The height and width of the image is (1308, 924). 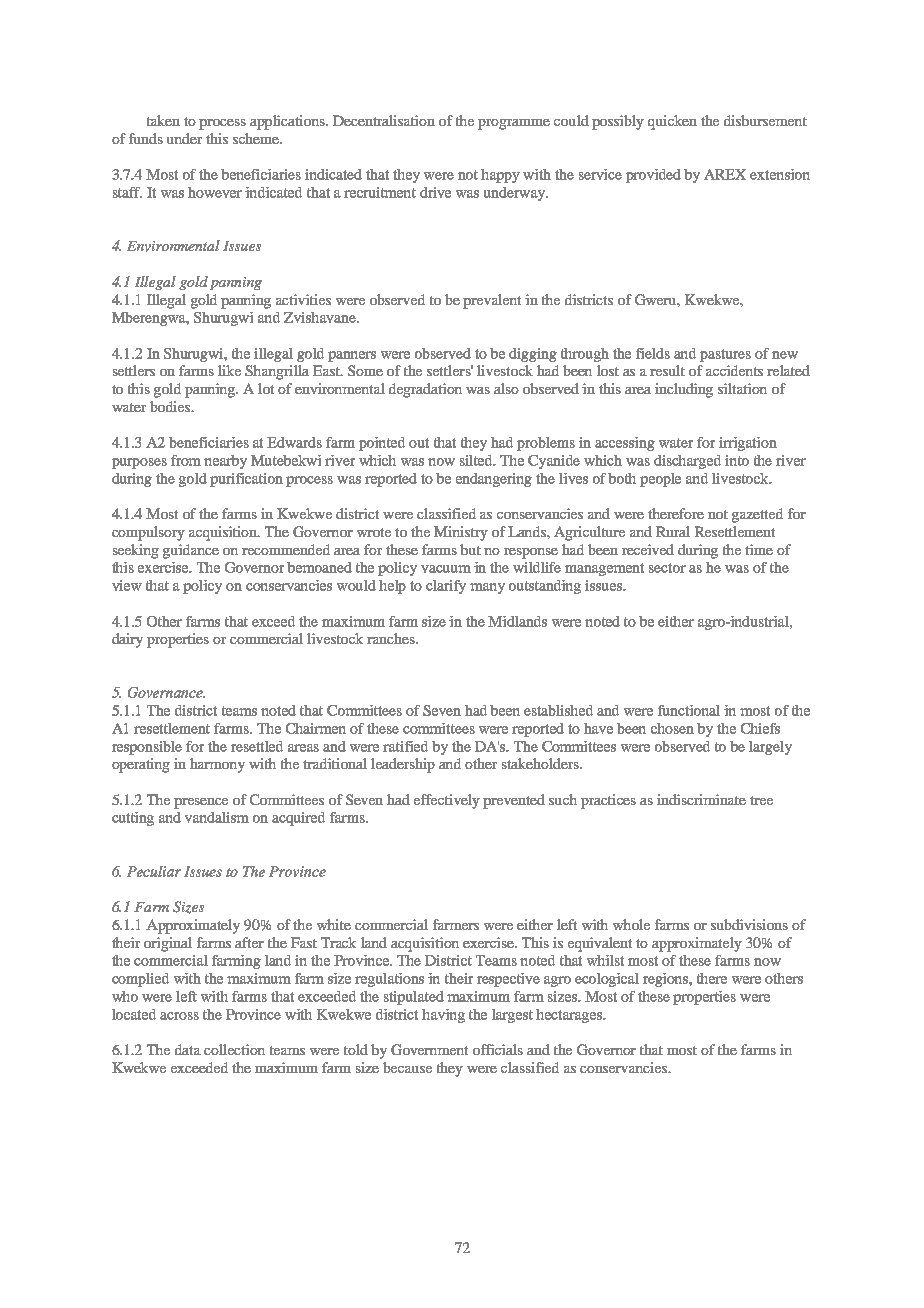 What do you see at coordinates (405, 746) in the image?
I see `ratified` at bounding box center [405, 746].
